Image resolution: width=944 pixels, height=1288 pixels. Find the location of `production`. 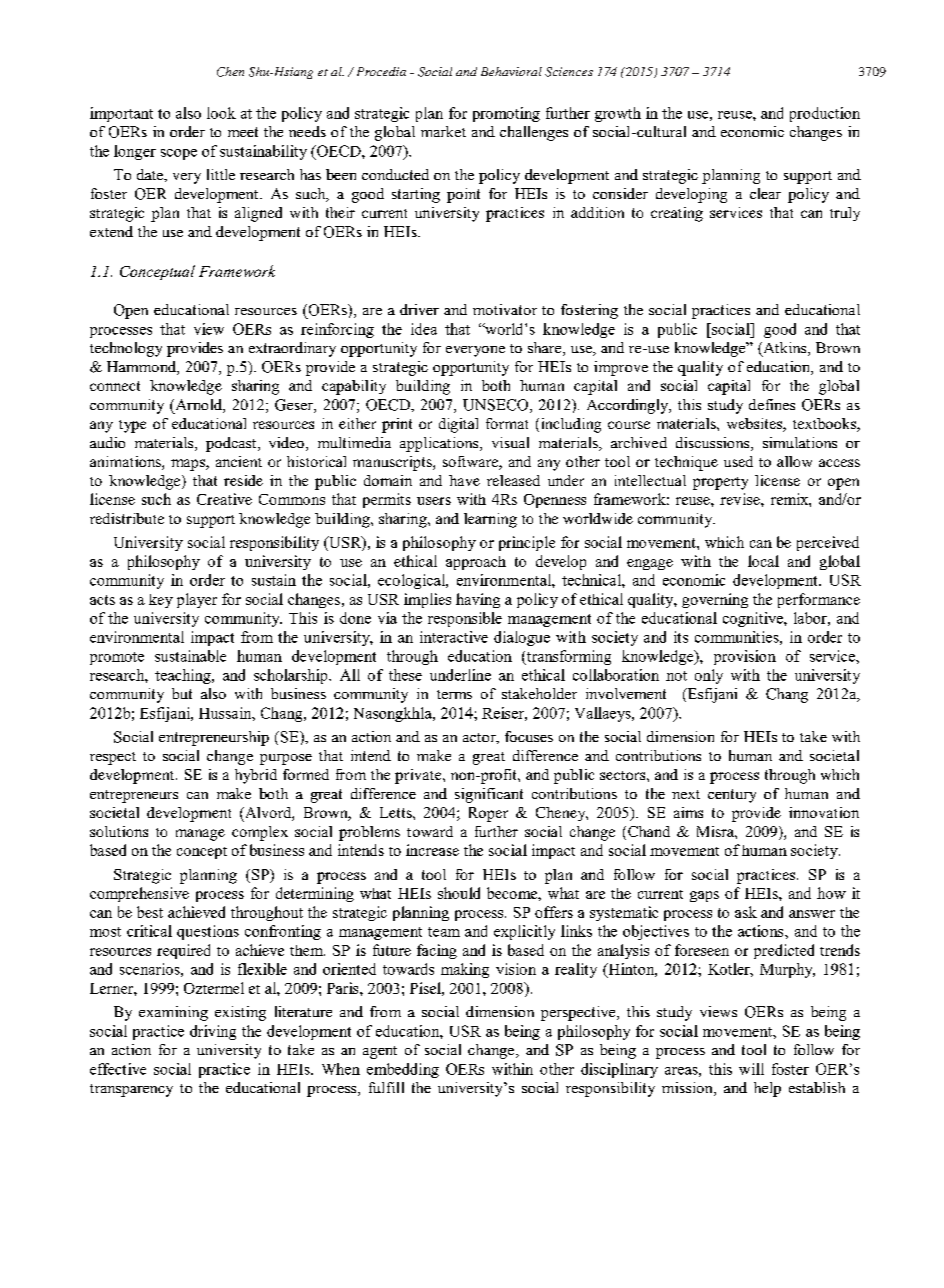

production is located at coordinates (825, 114).
